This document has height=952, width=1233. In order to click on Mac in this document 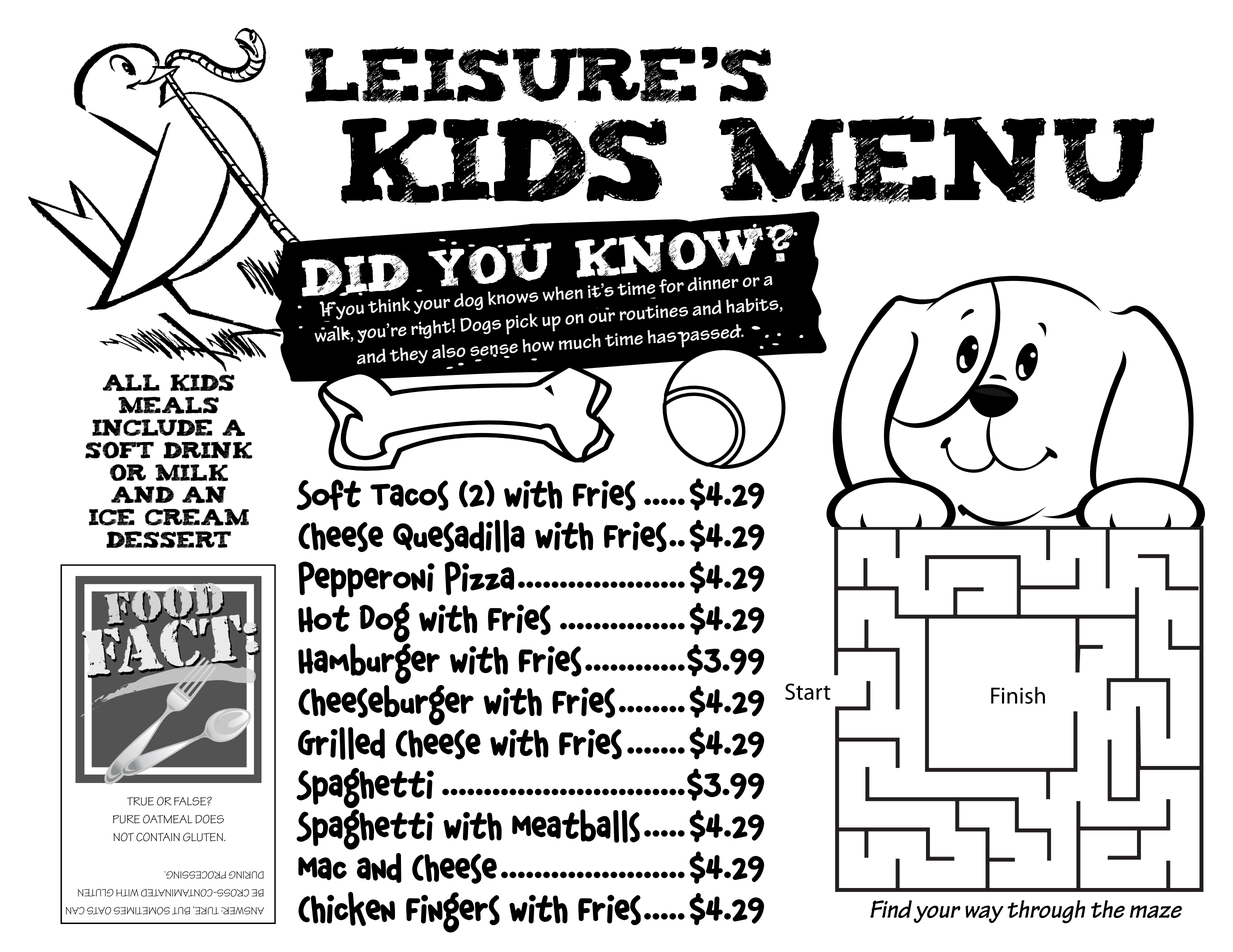, I will do `click(322, 868)`.
